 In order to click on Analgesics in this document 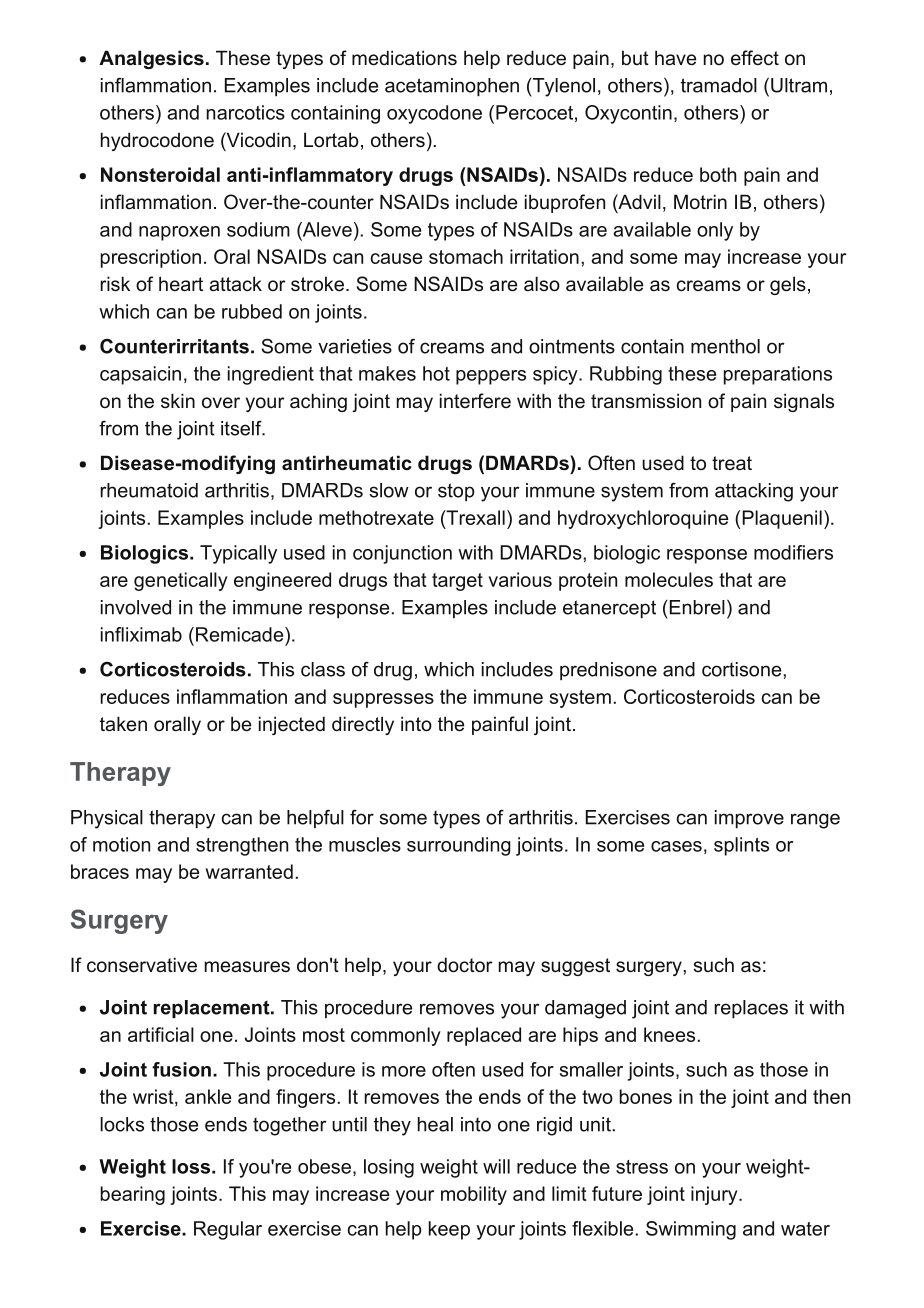, I will do `click(151, 59)`.
